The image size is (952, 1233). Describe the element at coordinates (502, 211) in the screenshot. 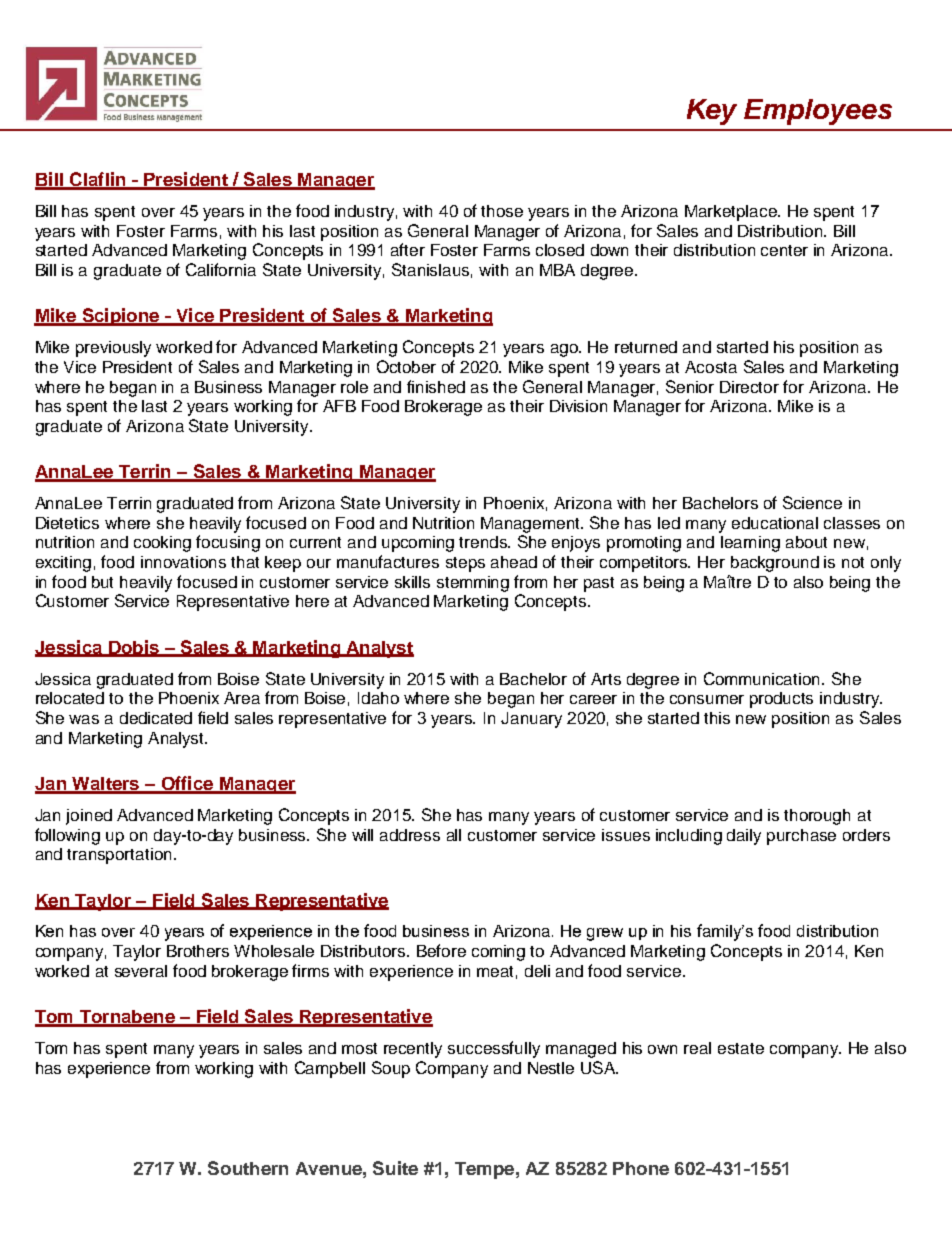

I see `those` at that location.
